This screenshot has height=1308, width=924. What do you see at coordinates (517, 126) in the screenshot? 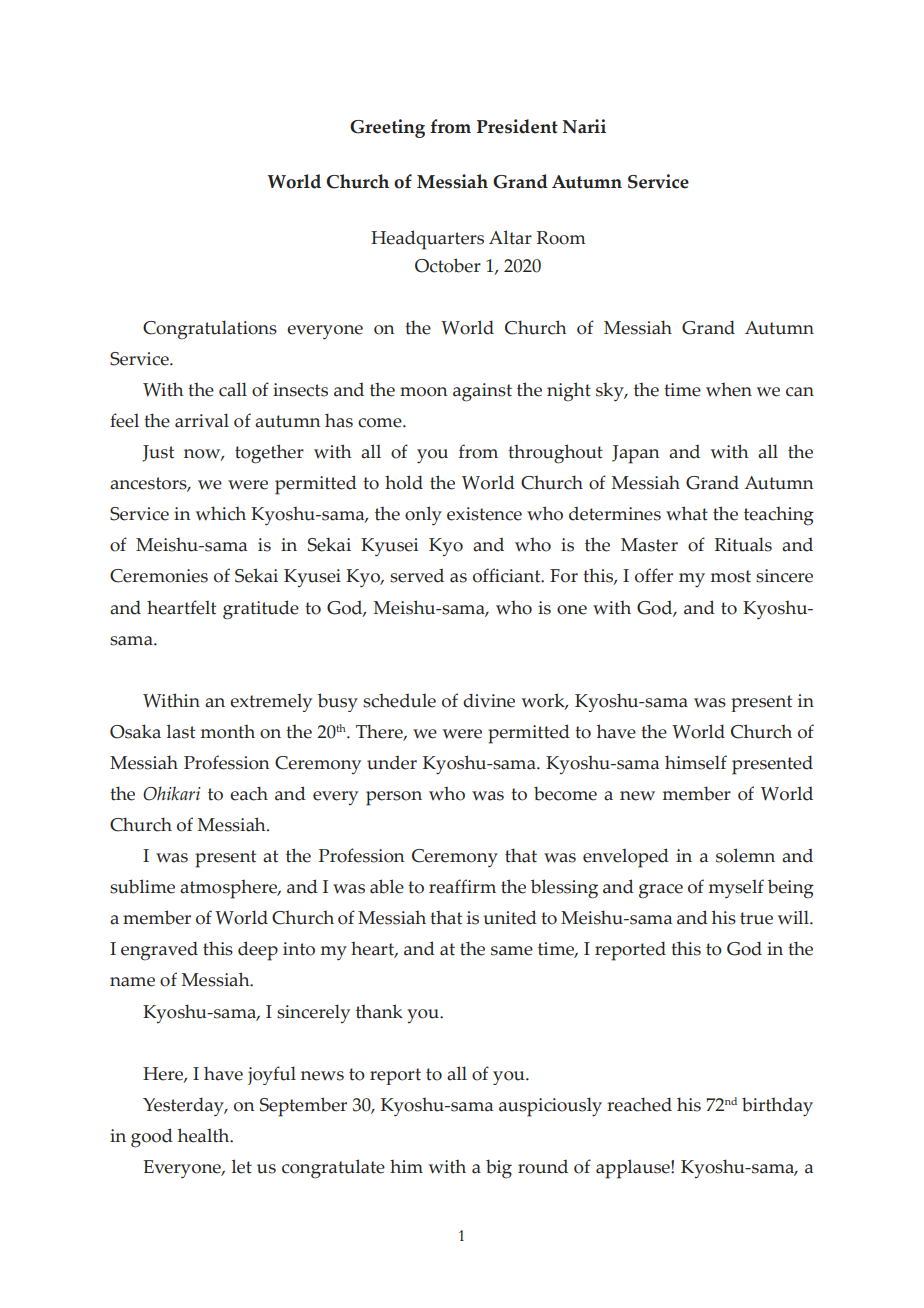
I see `President` at bounding box center [517, 126].
